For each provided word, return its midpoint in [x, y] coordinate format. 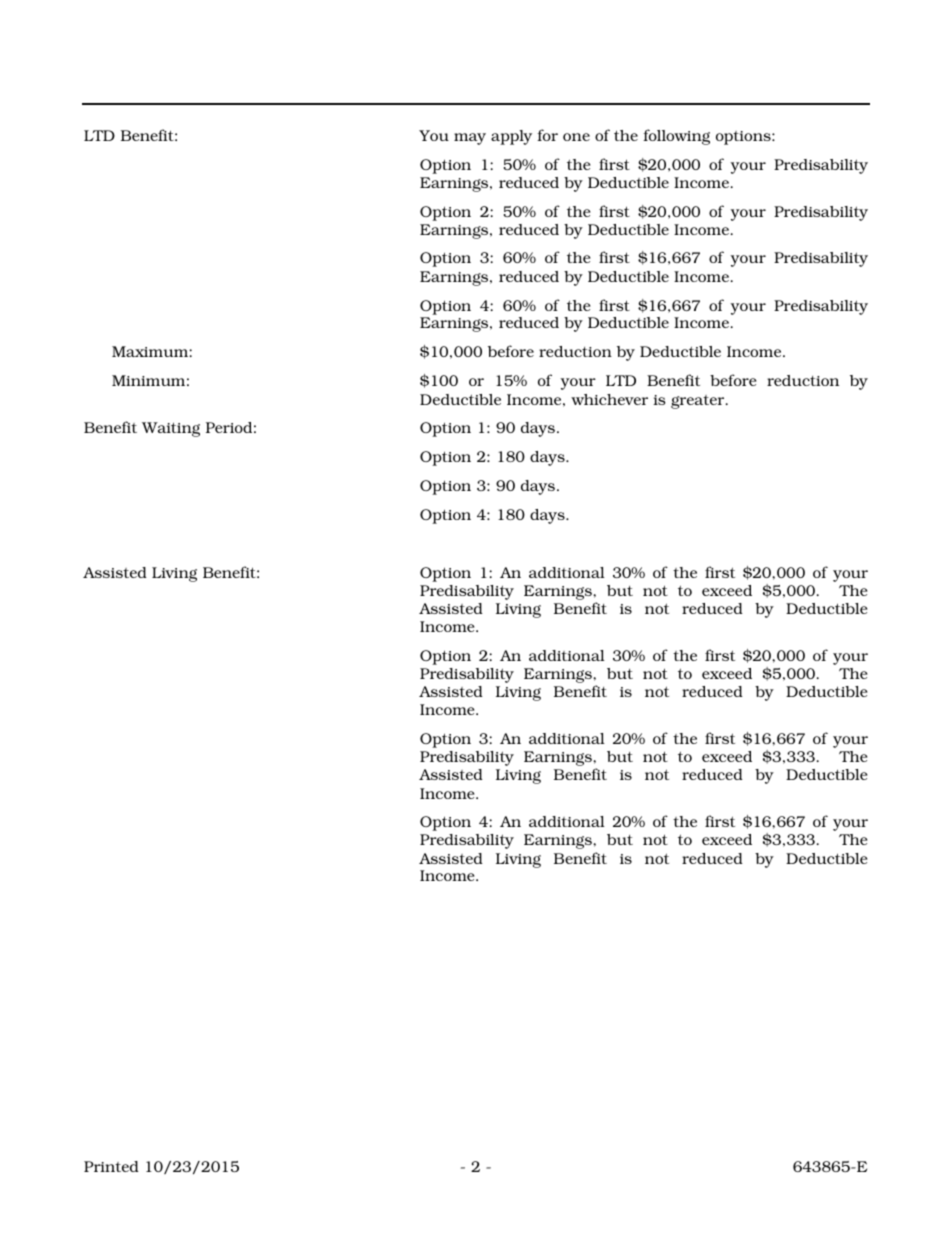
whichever [609, 399]
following [676, 137]
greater [699, 402]
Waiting [171, 429]
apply [511, 137]
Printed [111, 1166]
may [470, 139]
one [576, 137]
